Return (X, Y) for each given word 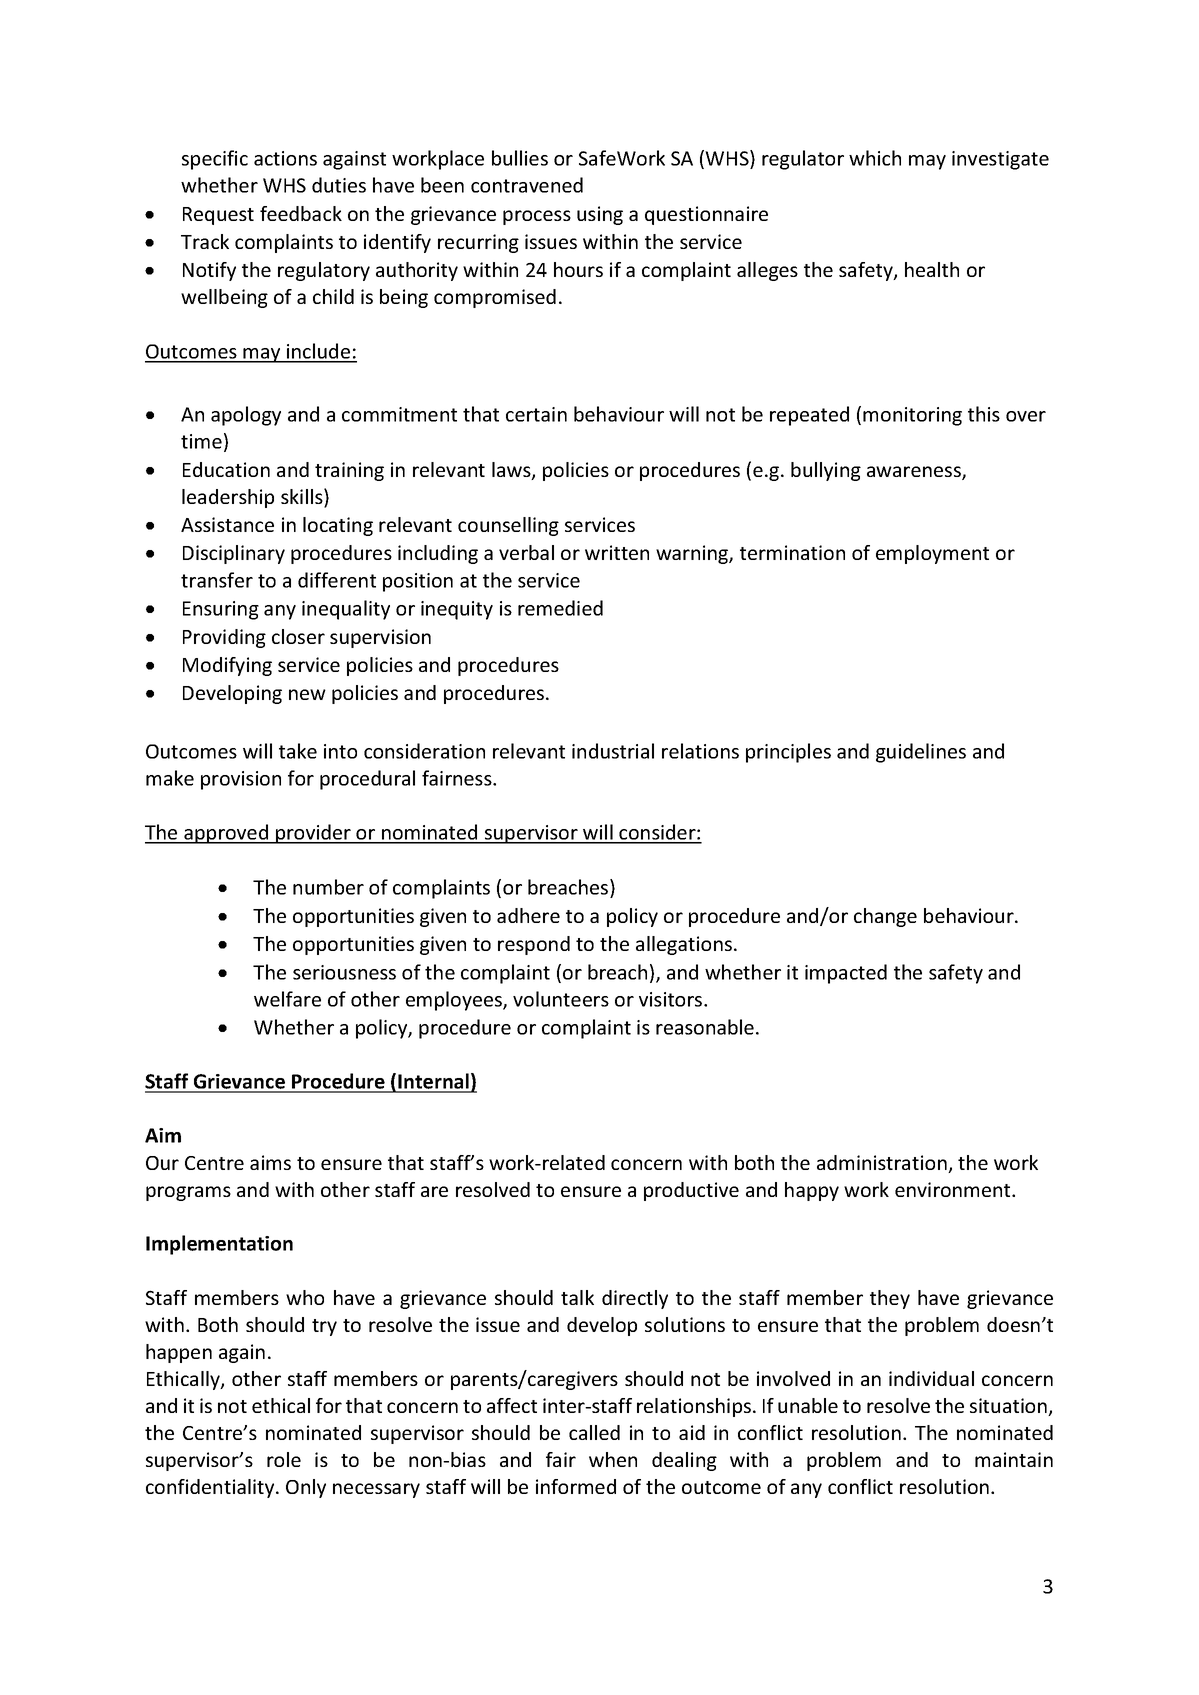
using (600, 215)
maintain (1014, 1459)
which (875, 158)
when (613, 1459)
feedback (301, 213)
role (284, 1459)
